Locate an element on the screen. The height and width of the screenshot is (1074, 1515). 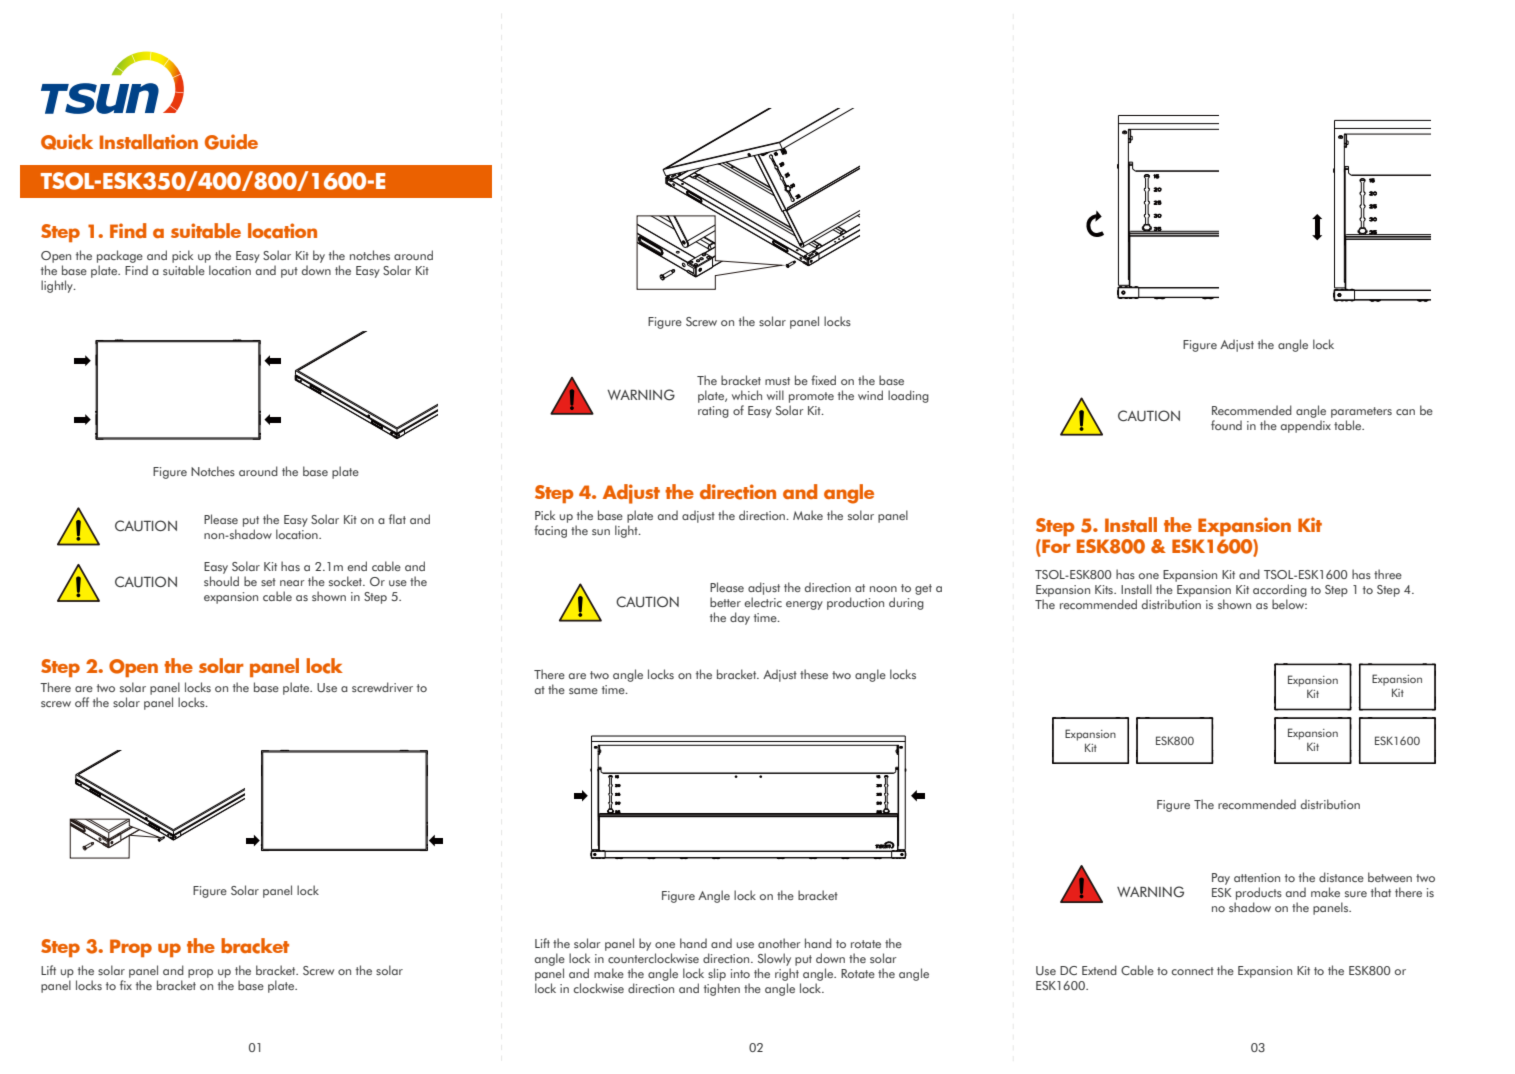
parameters is located at coordinates (1361, 412).
